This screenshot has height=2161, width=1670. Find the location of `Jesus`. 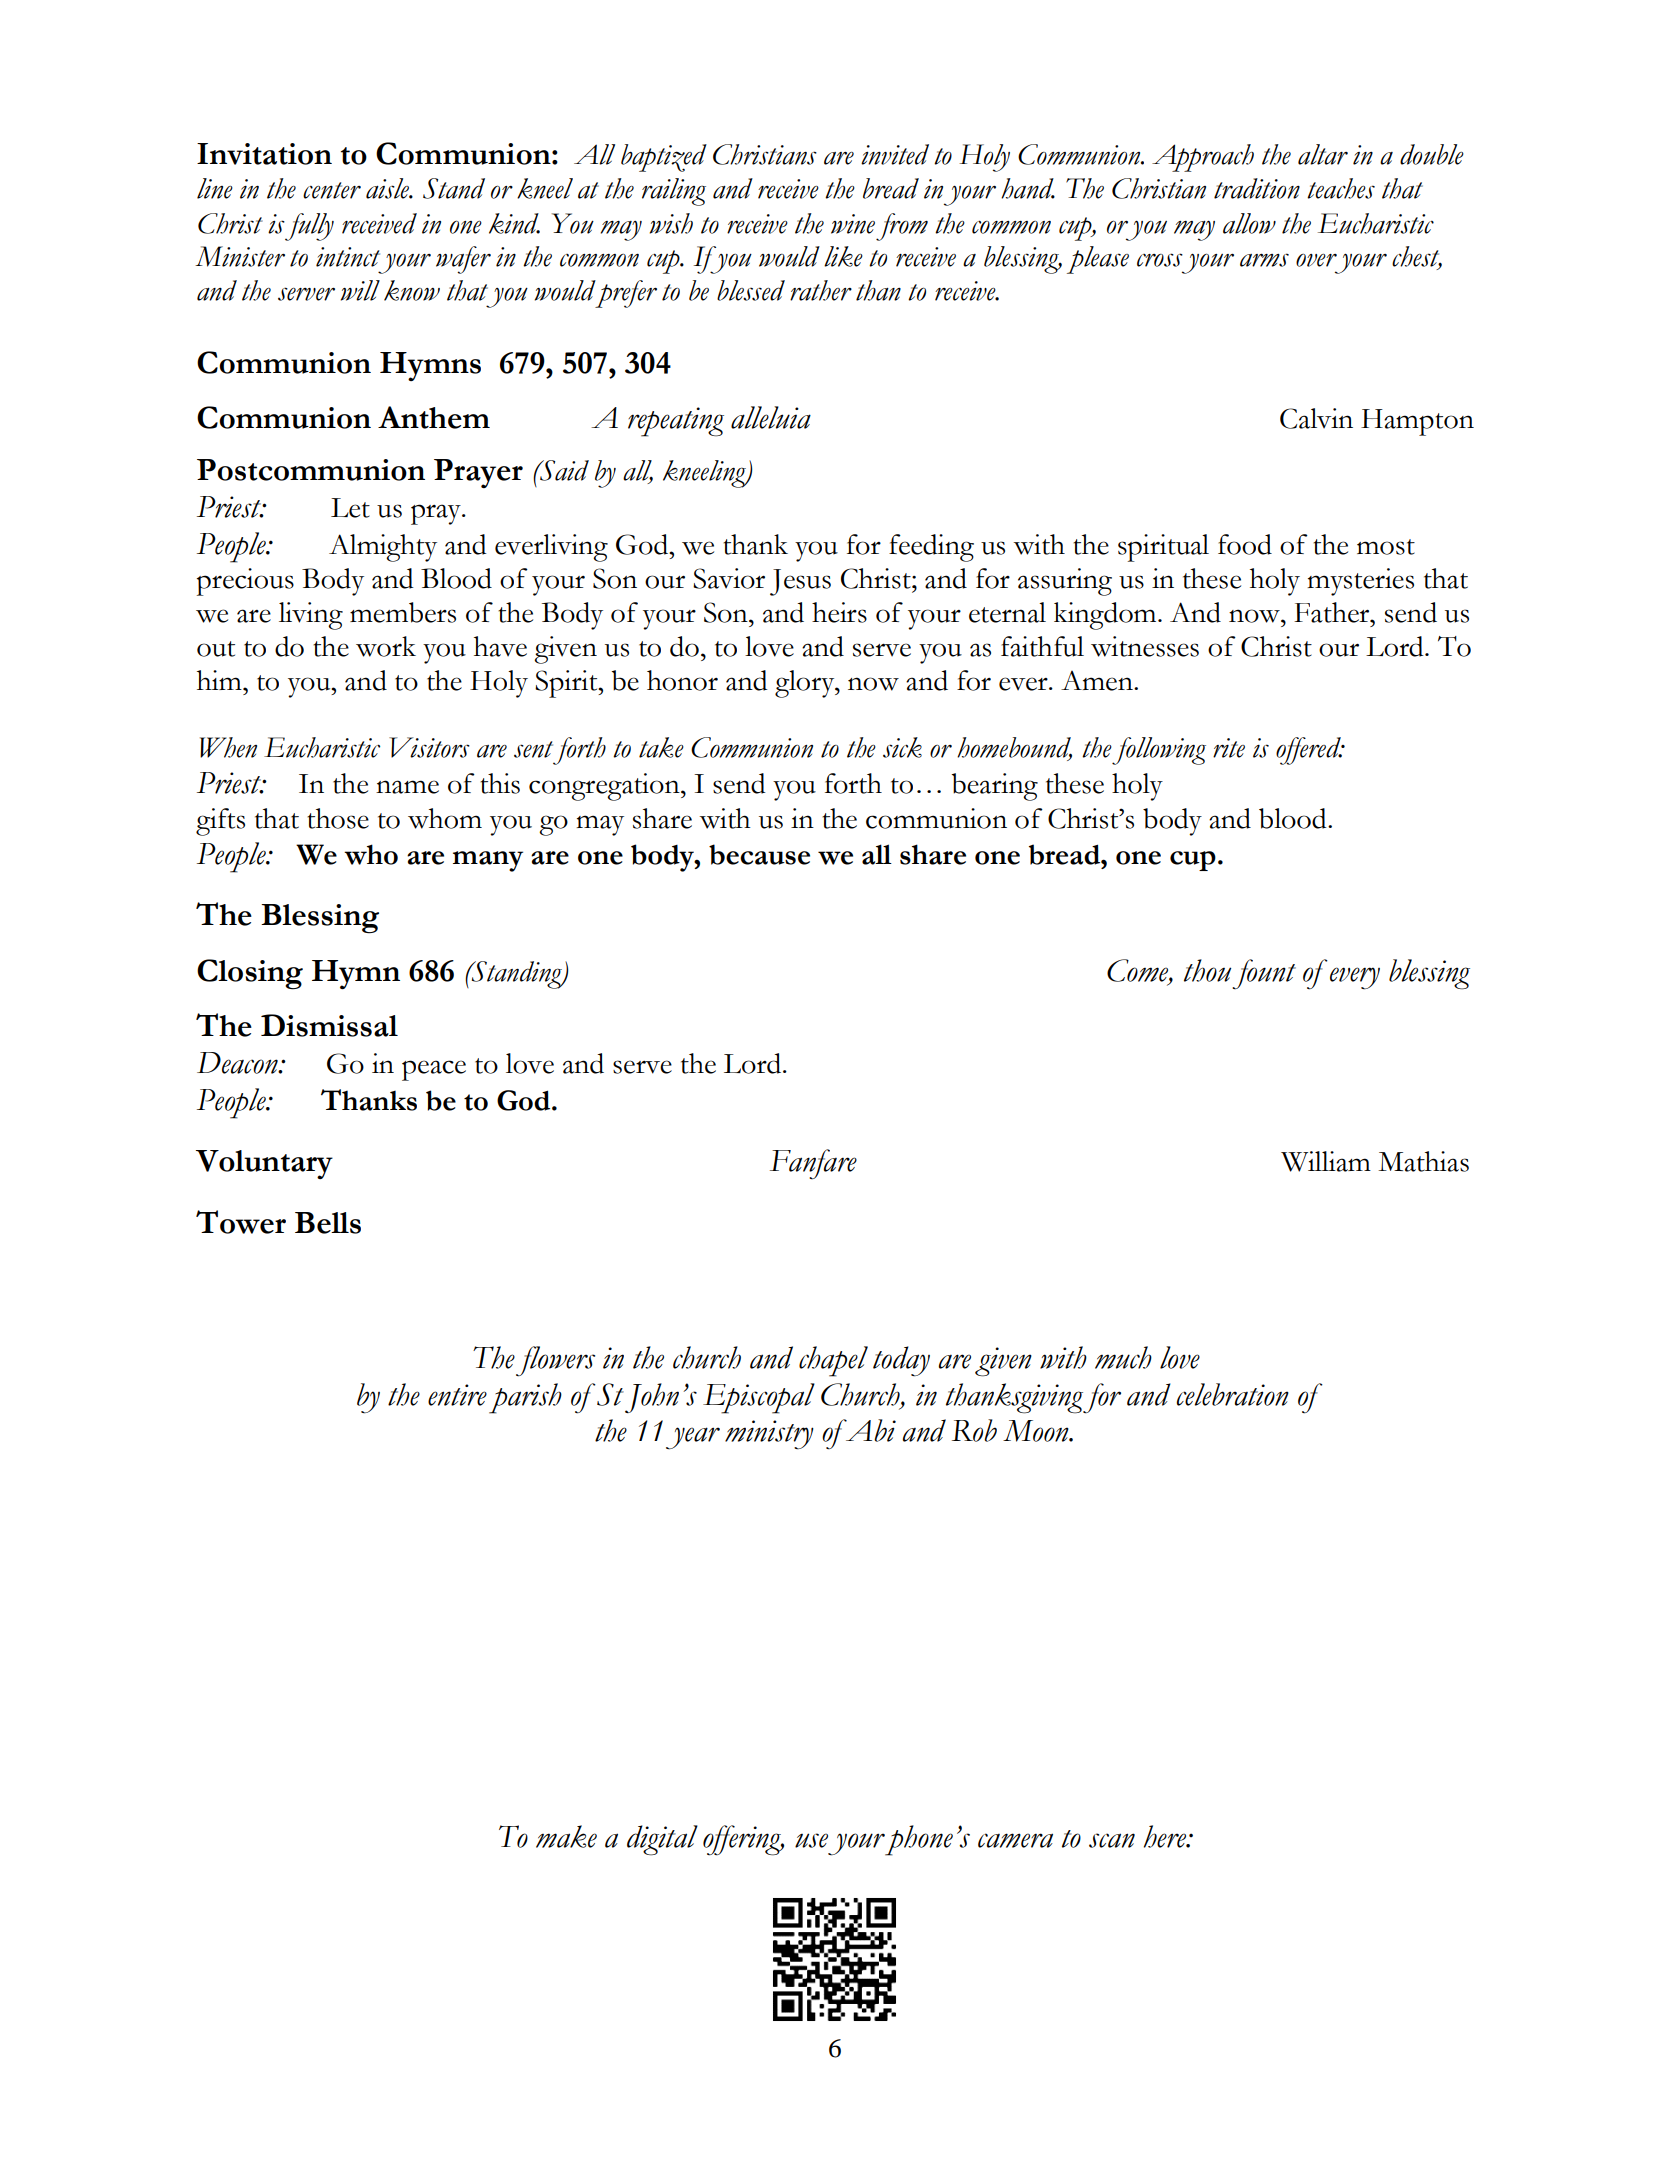

Jesus is located at coordinates (800, 582).
